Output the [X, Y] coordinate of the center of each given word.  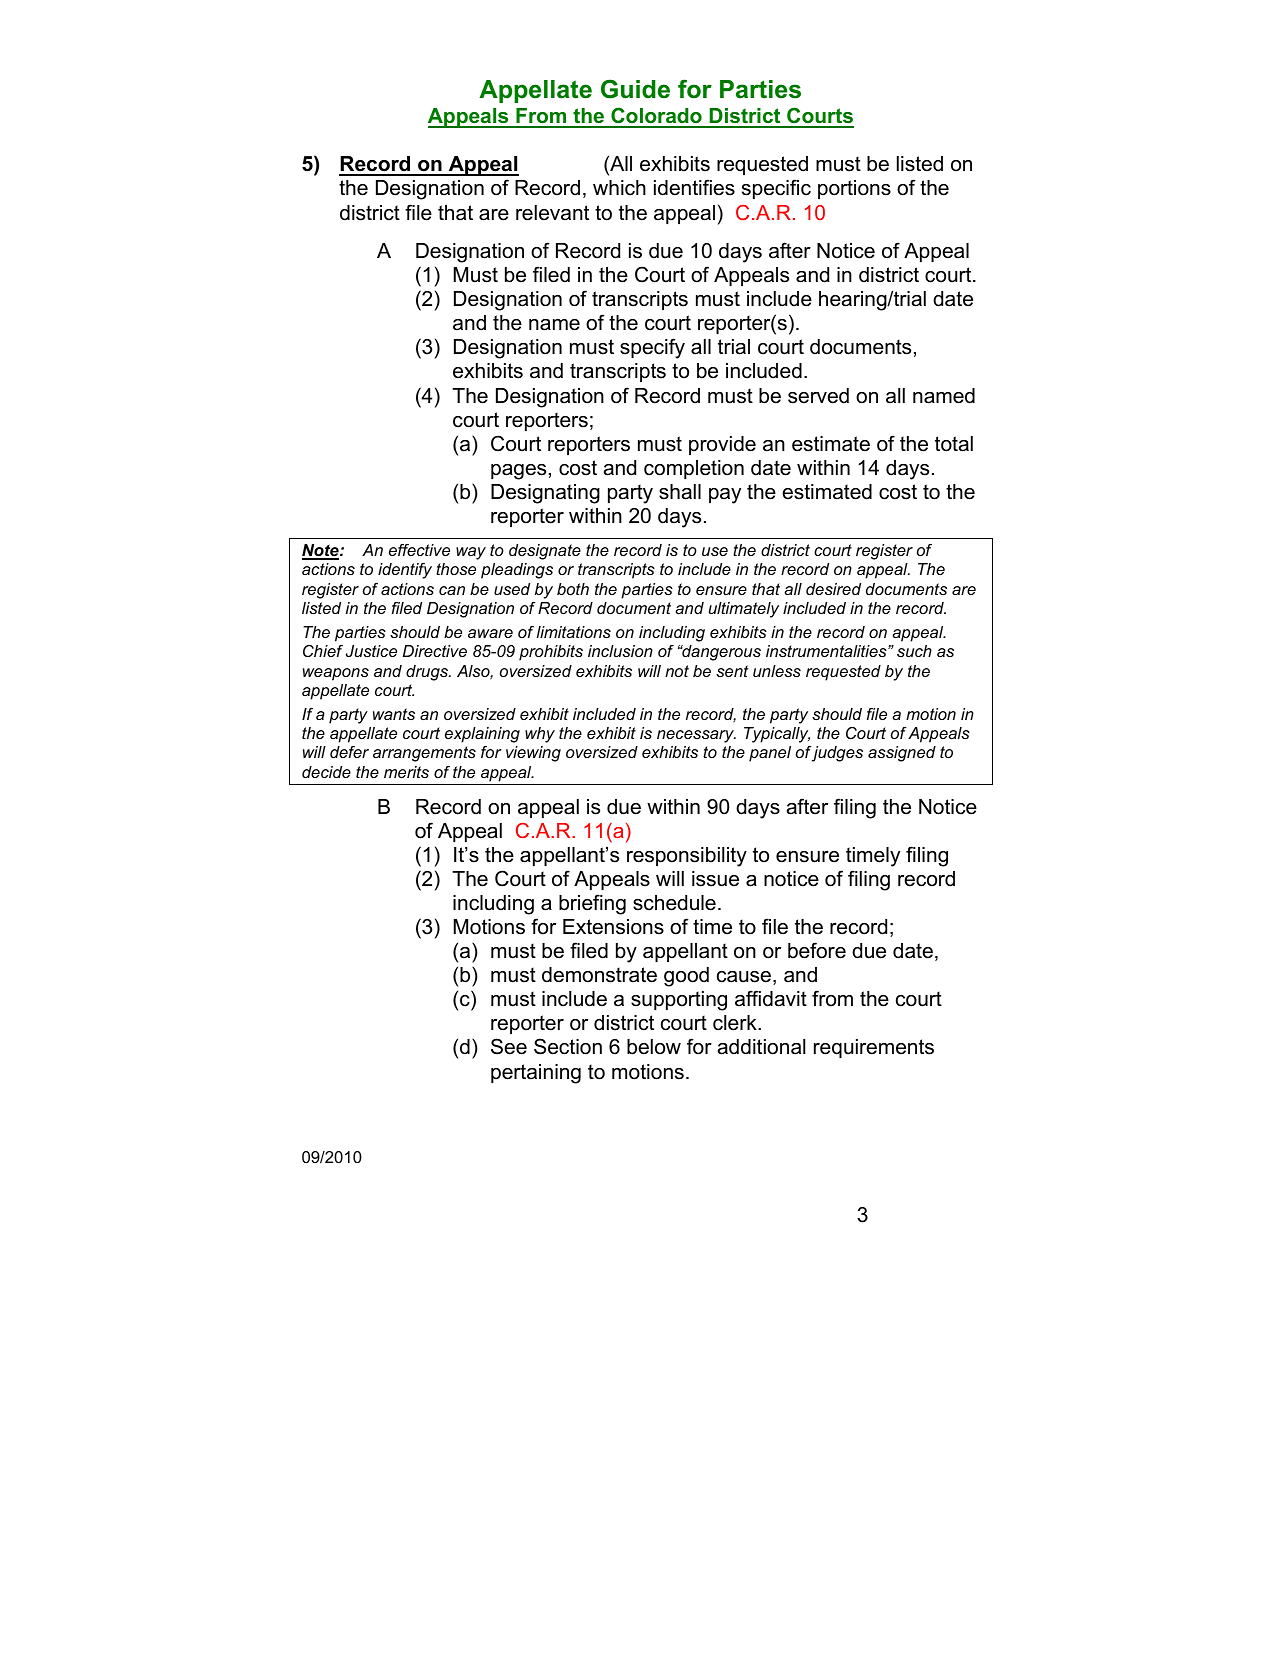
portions [854, 189]
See [509, 1046]
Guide [635, 89]
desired [833, 589]
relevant [552, 213]
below [654, 1047]
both [573, 589]
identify [405, 571]
